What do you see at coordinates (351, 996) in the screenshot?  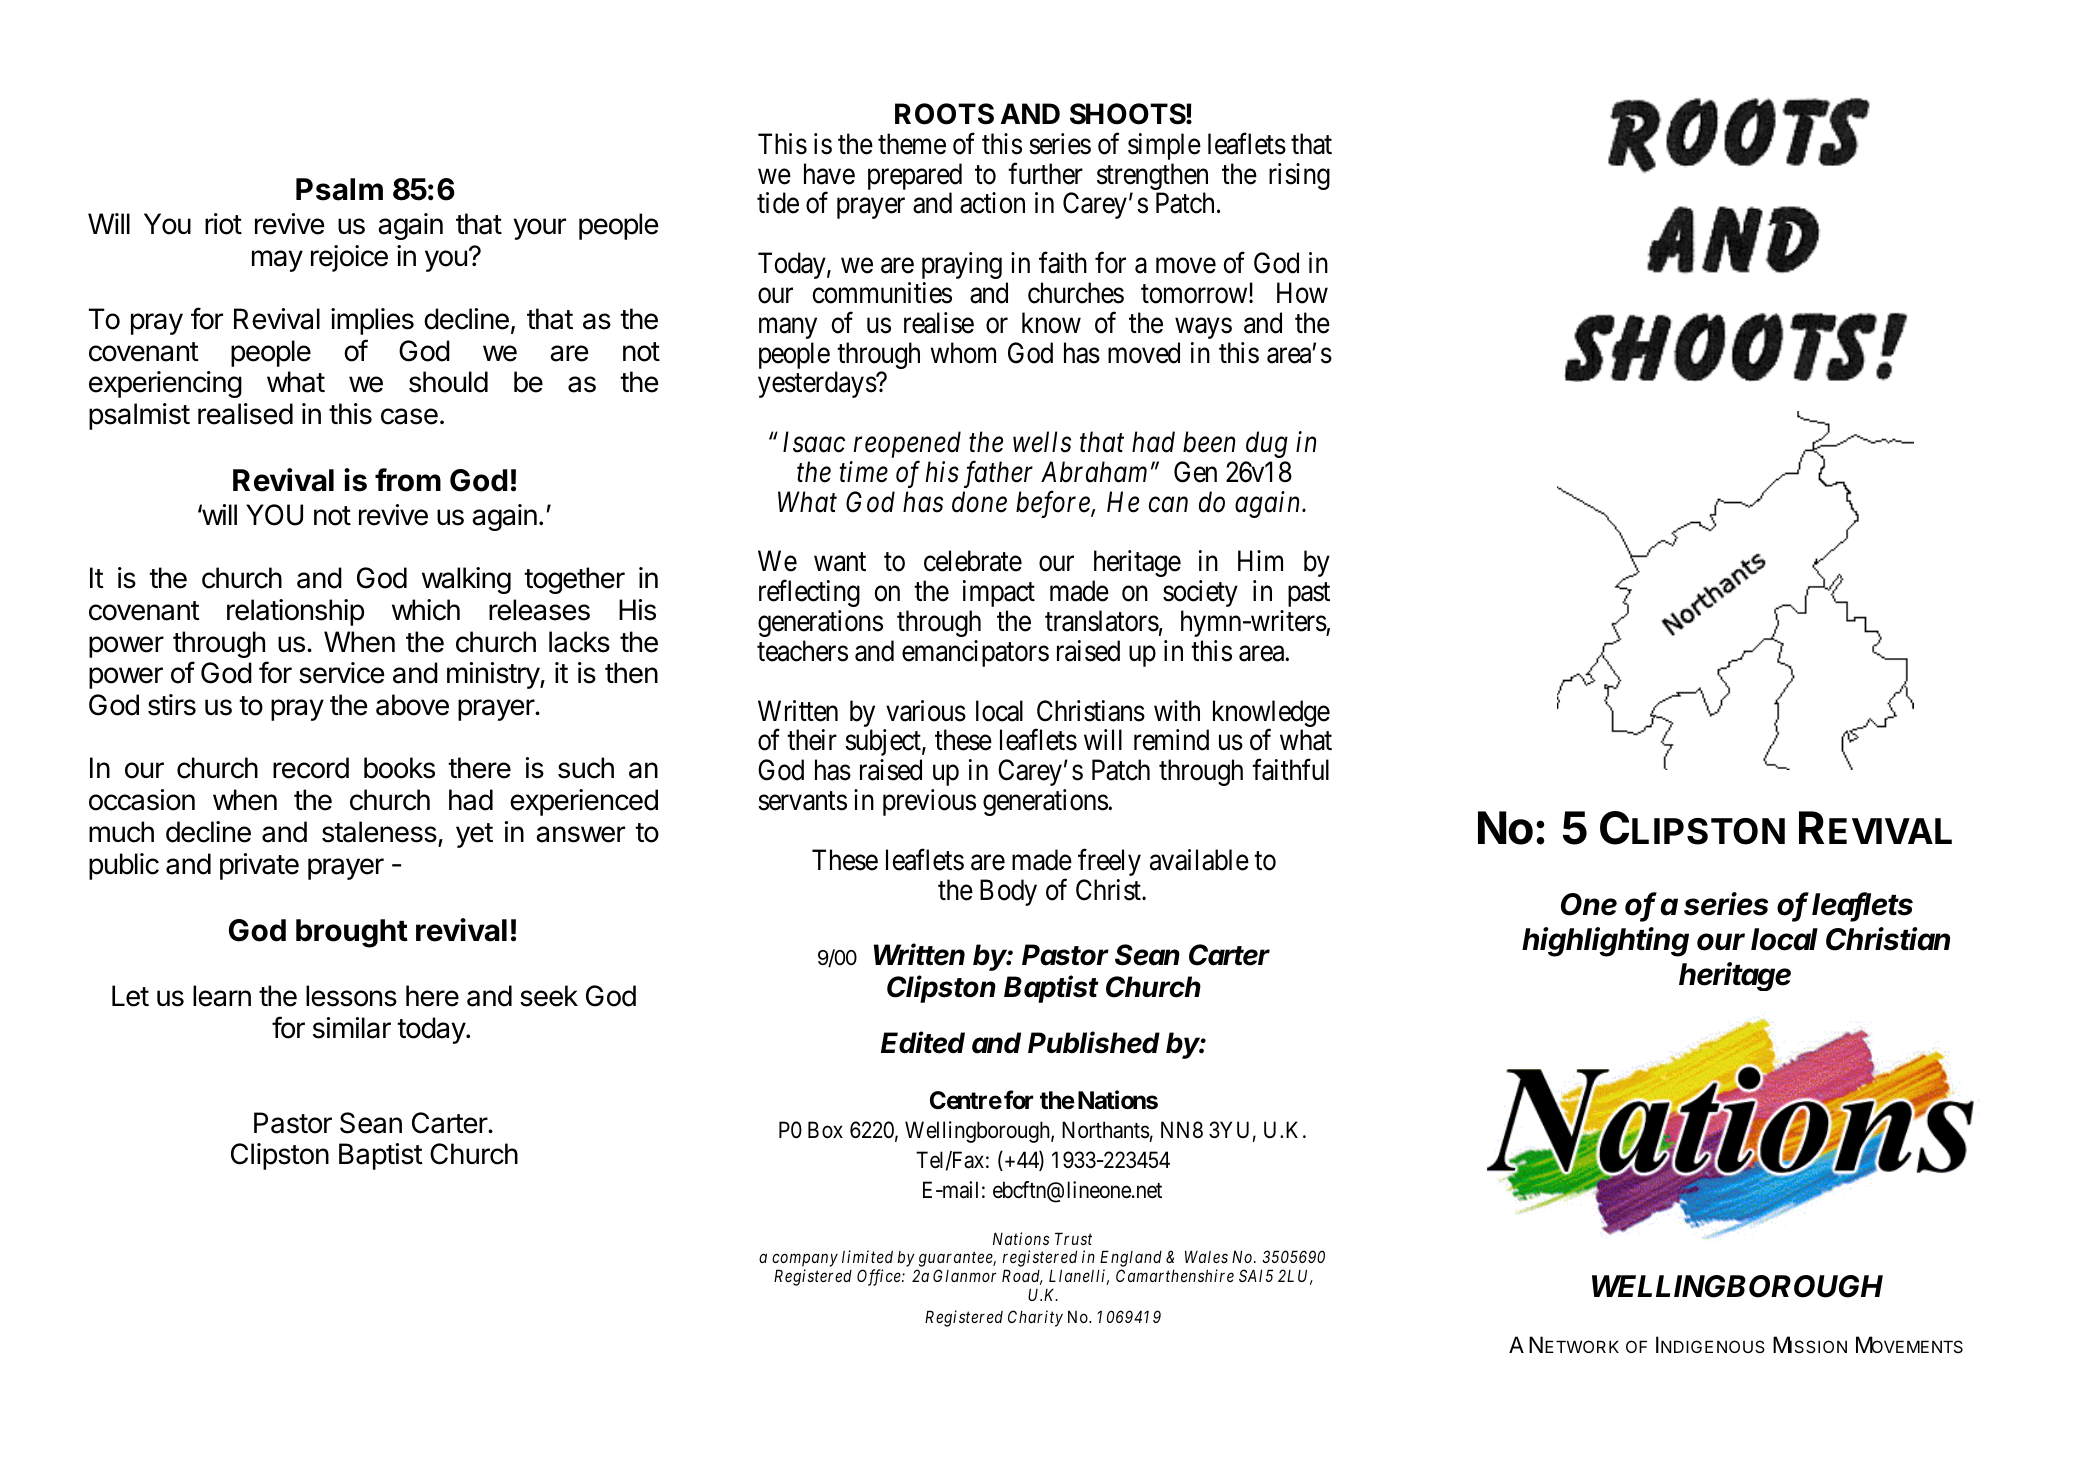 I see `lessons` at bounding box center [351, 996].
